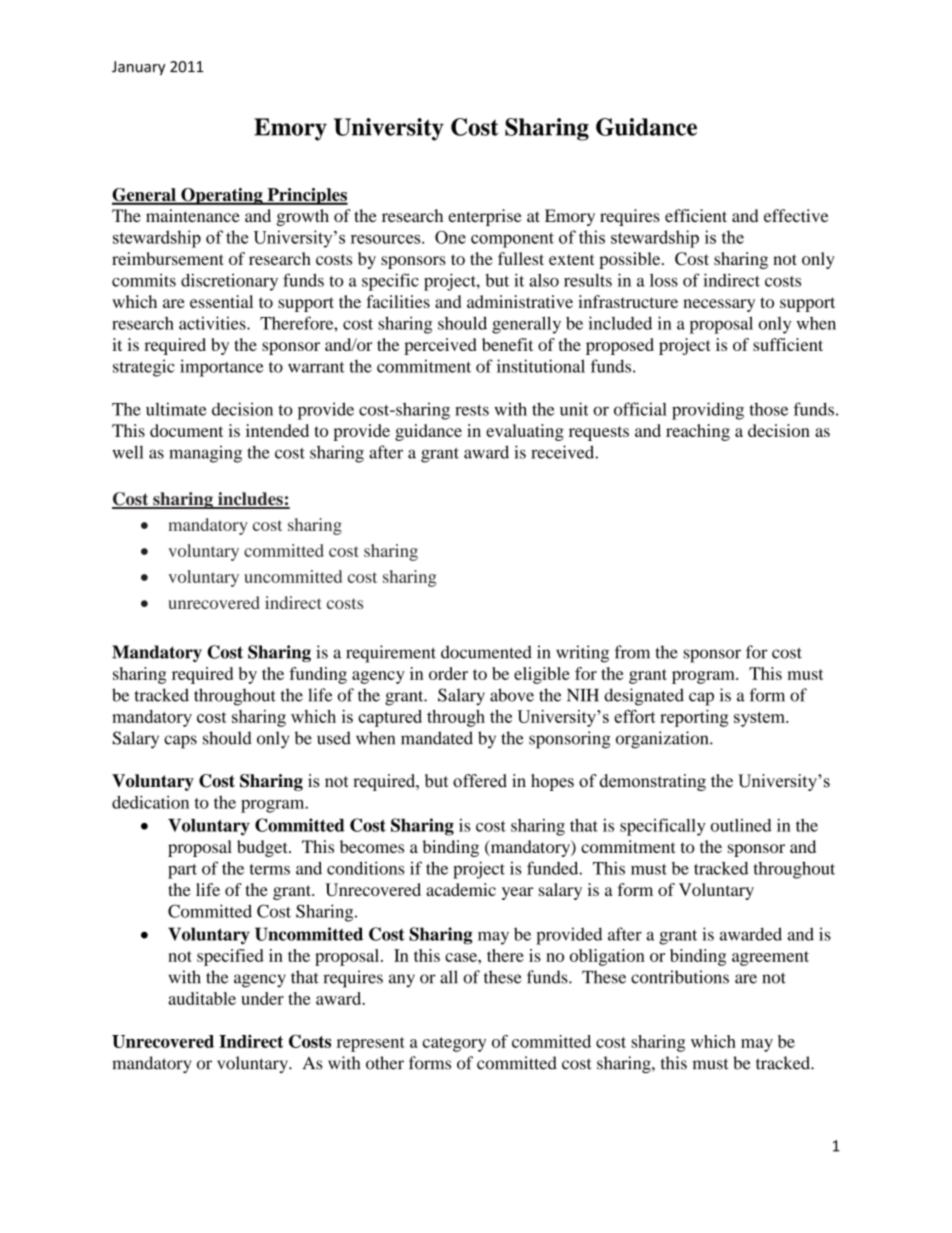  Describe the element at coordinates (391, 654) in the screenshot. I see `requirement` at that location.
